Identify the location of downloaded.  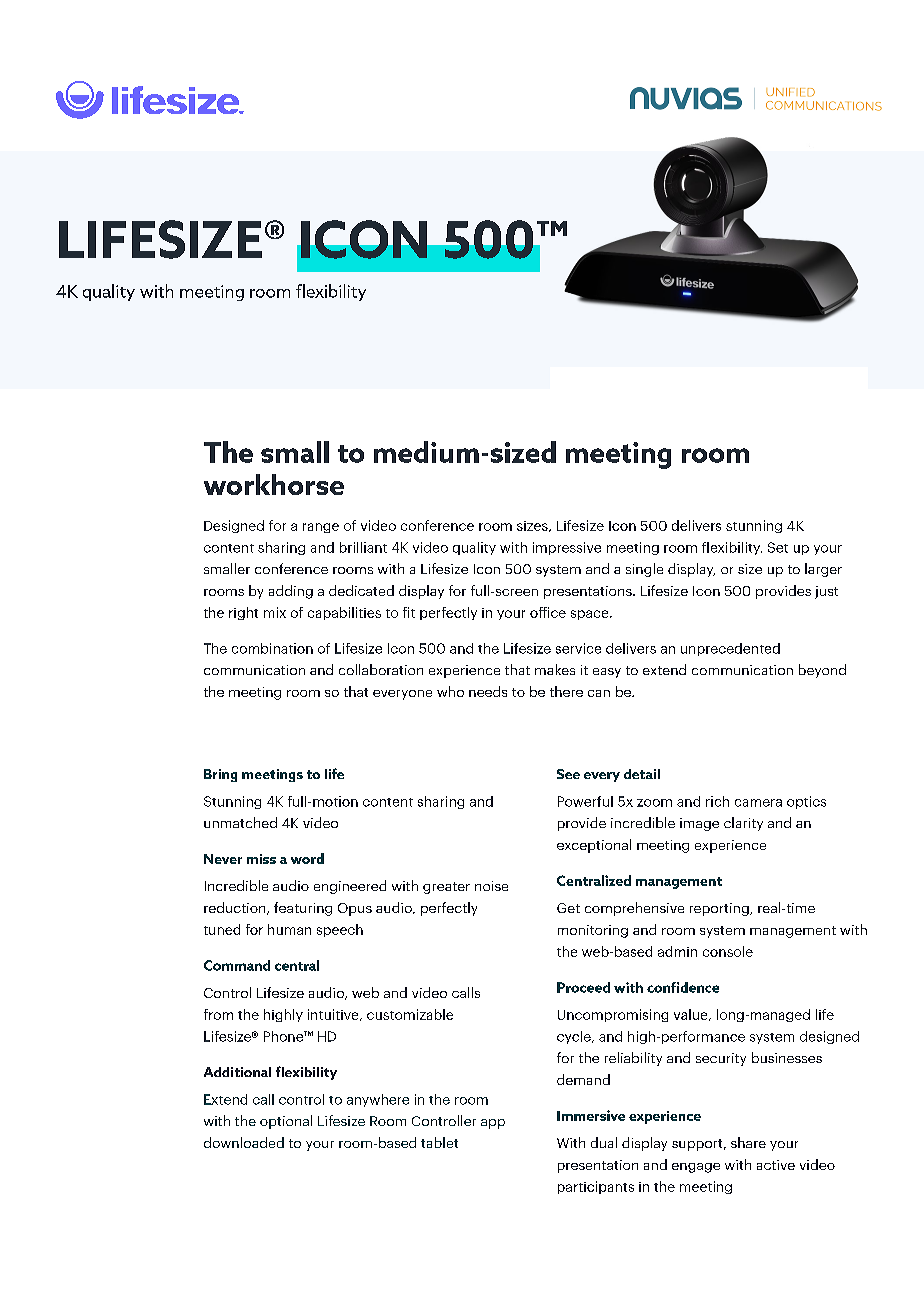
(244, 1142).
